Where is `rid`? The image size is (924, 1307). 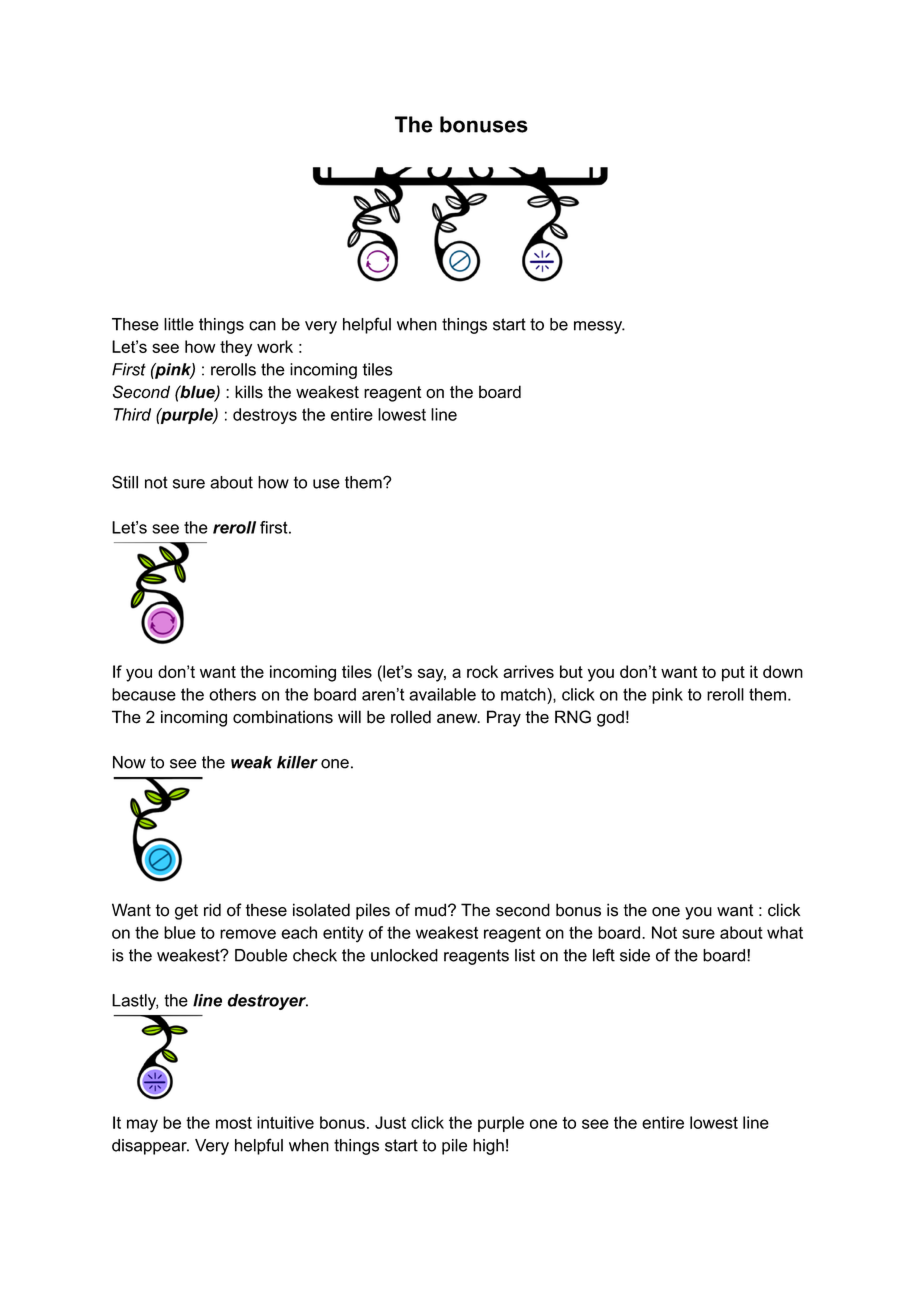
rid is located at coordinates (212, 910).
